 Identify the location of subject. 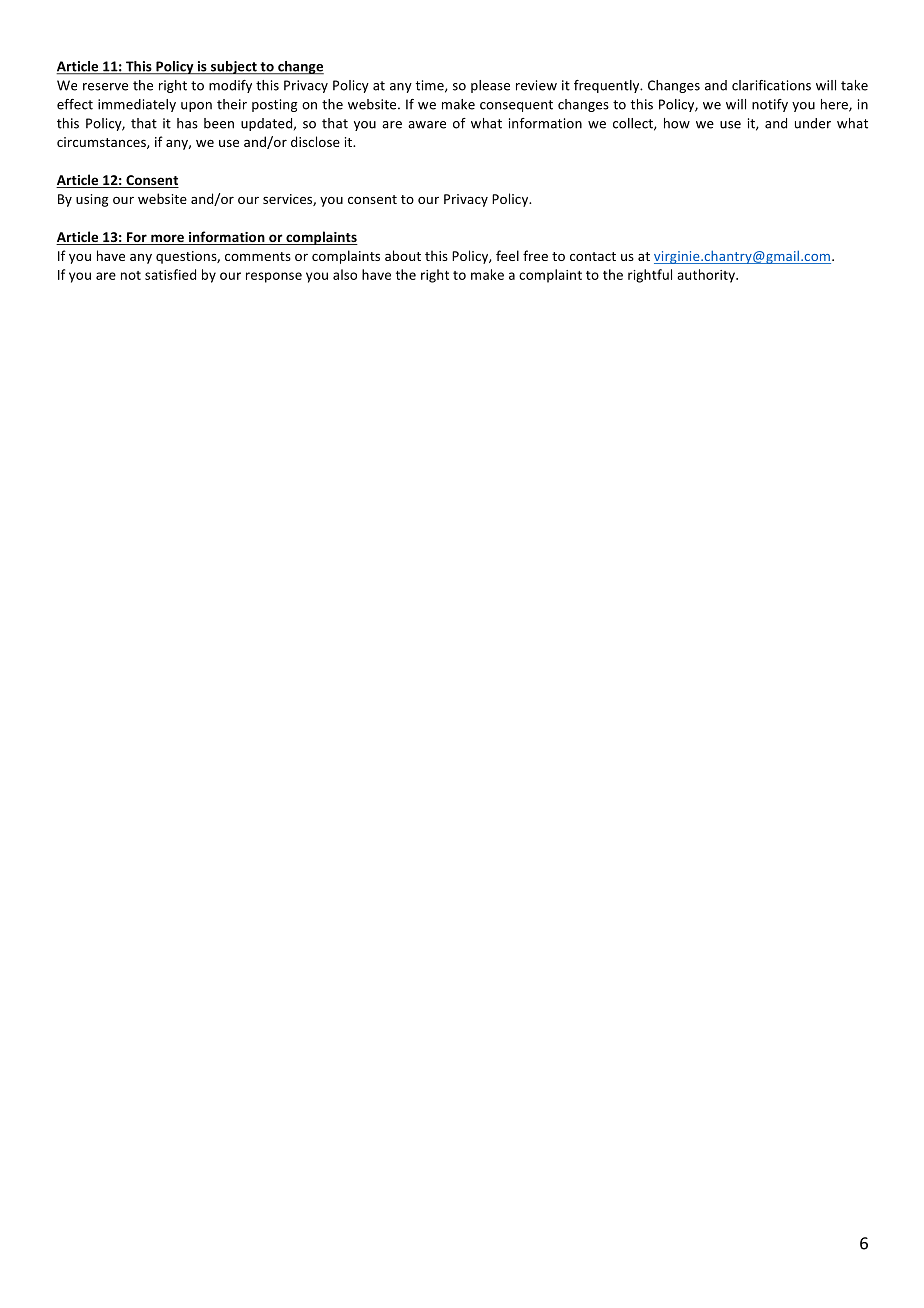
(234, 68).
